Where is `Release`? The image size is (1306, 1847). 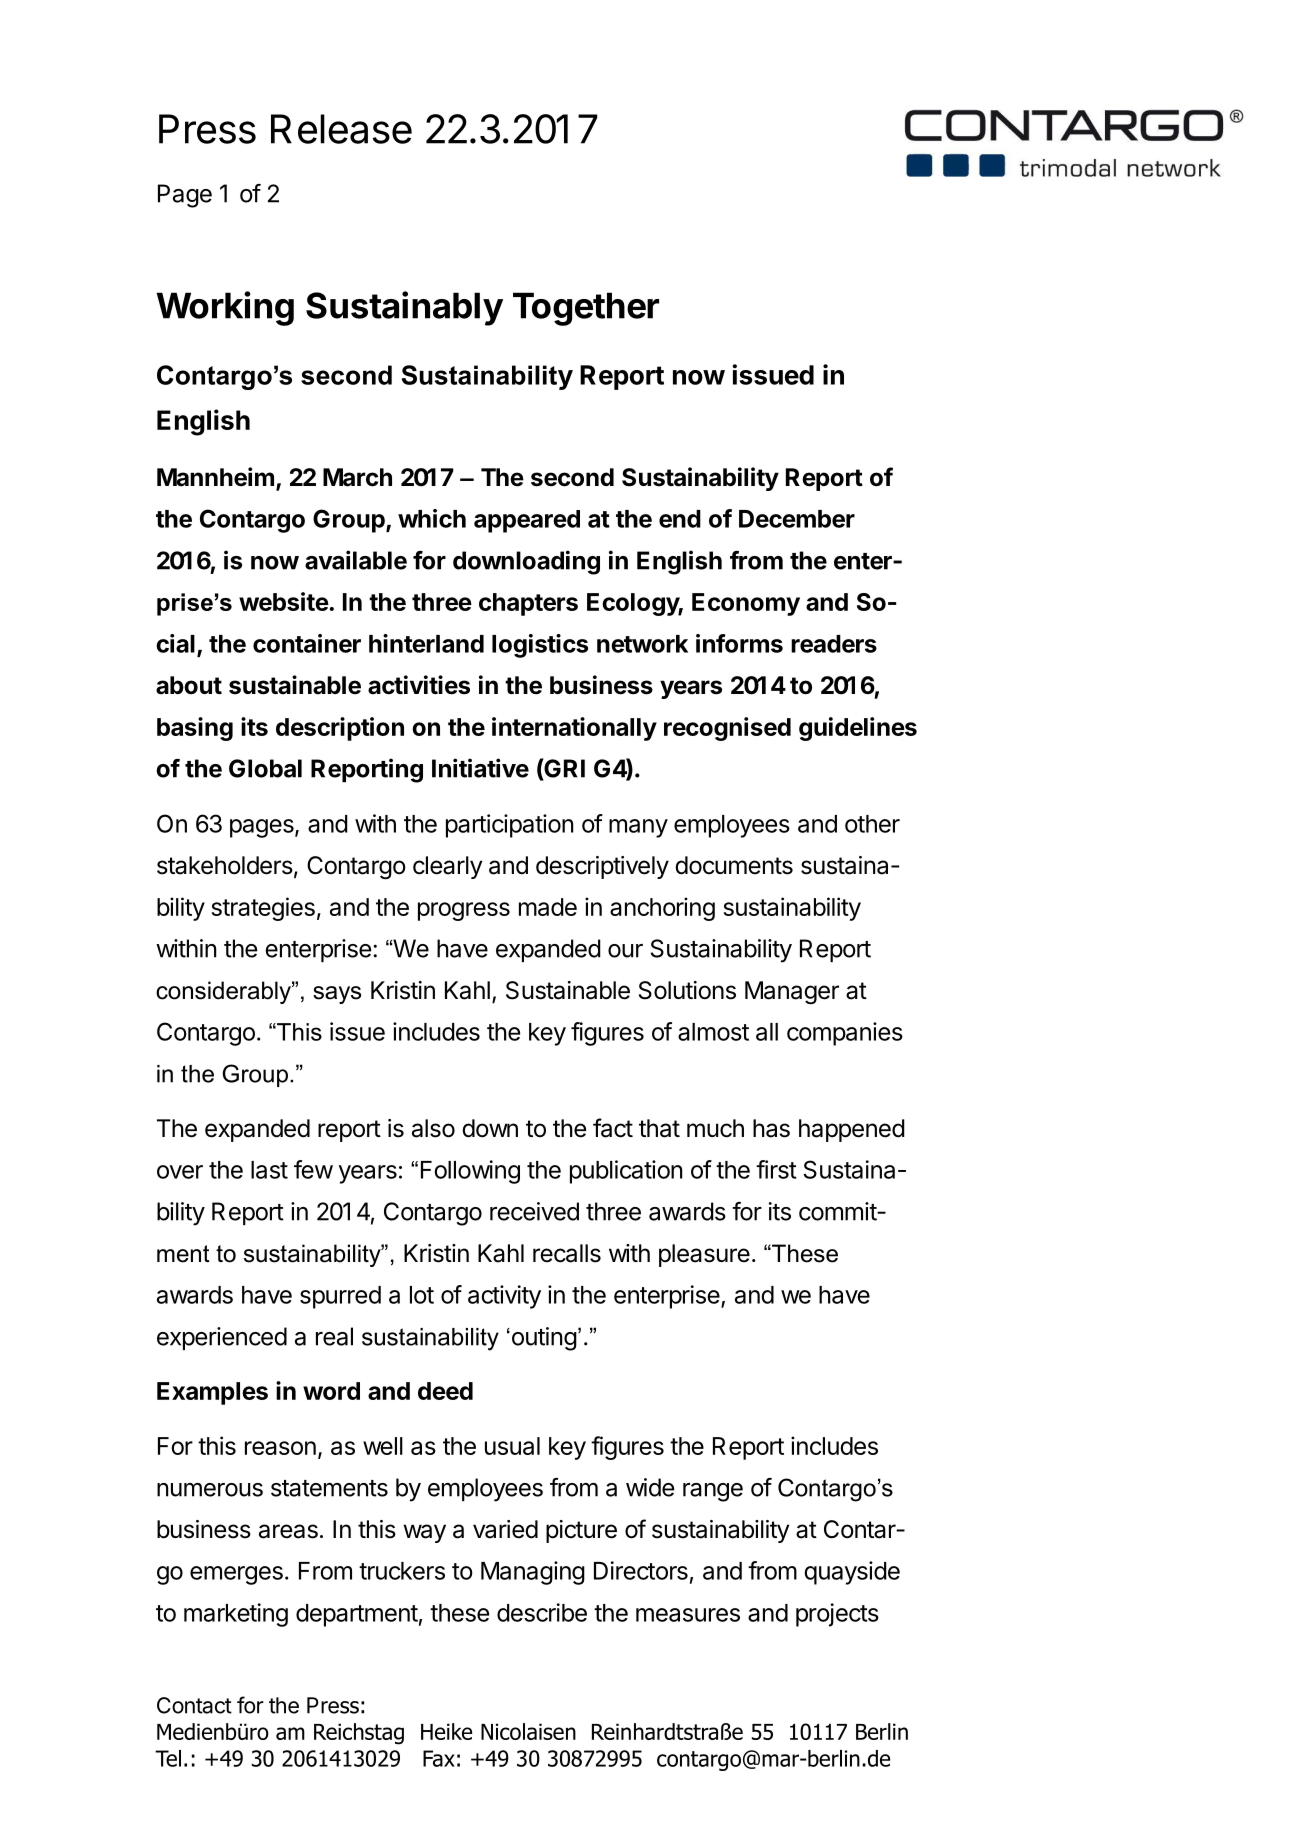 Release is located at coordinates (341, 129).
